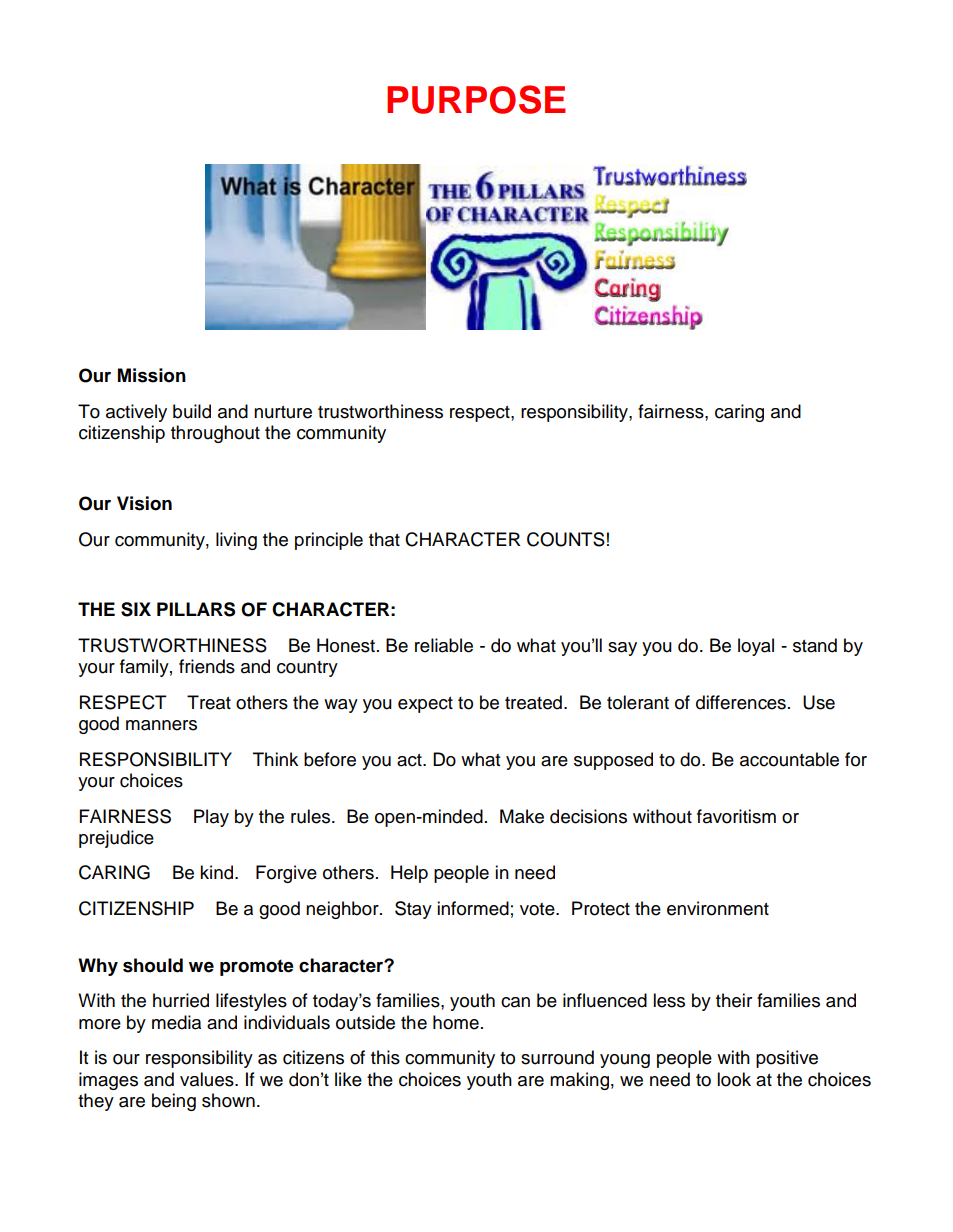 The width and height of the page is (953, 1232). What do you see at coordinates (207, 666) in the page?
I see `friends` at bounding box center [207, 666].
